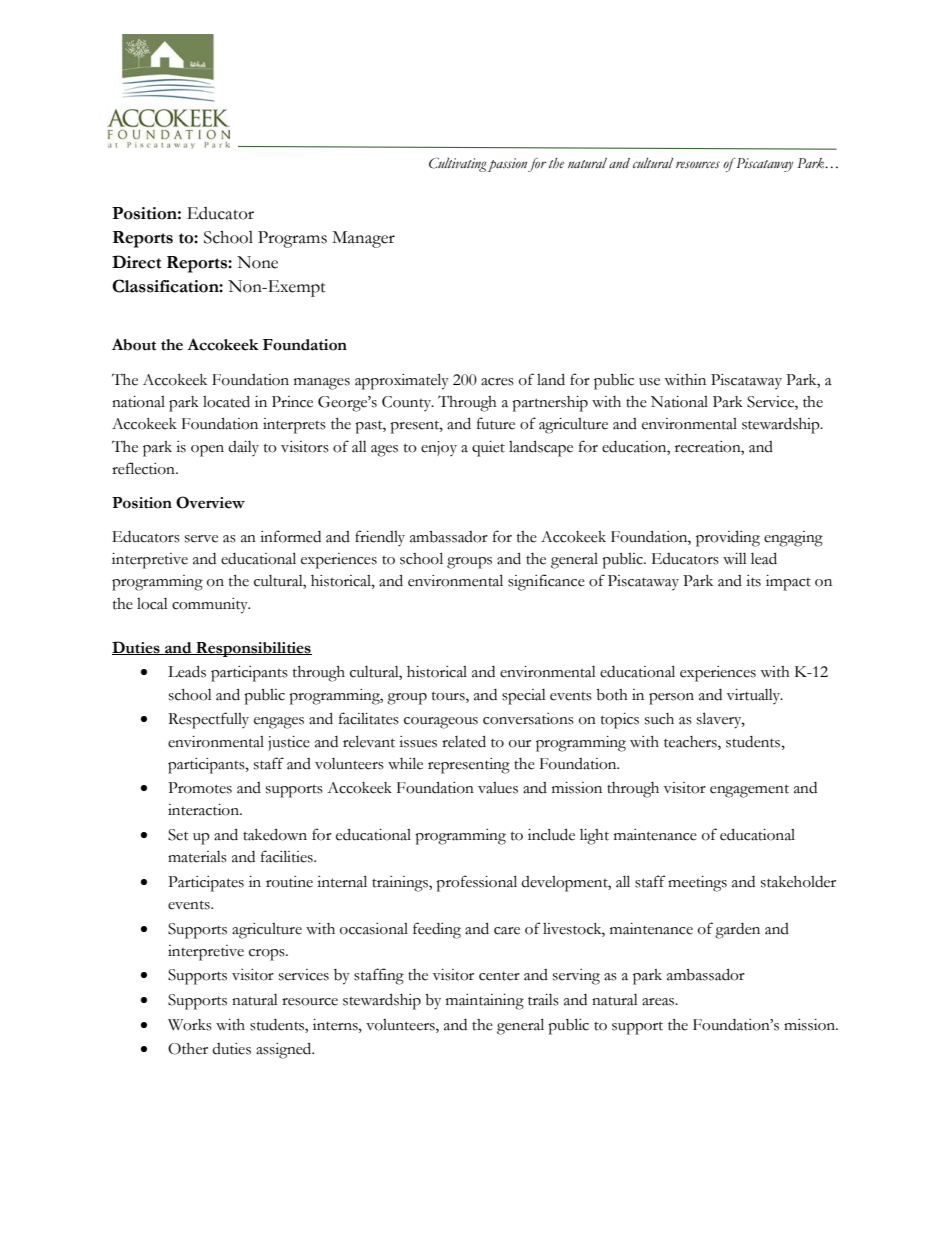 Image resolution: width=952 pixels, height=1233 pixels. I want to click on Works, so click(190, 1025).
